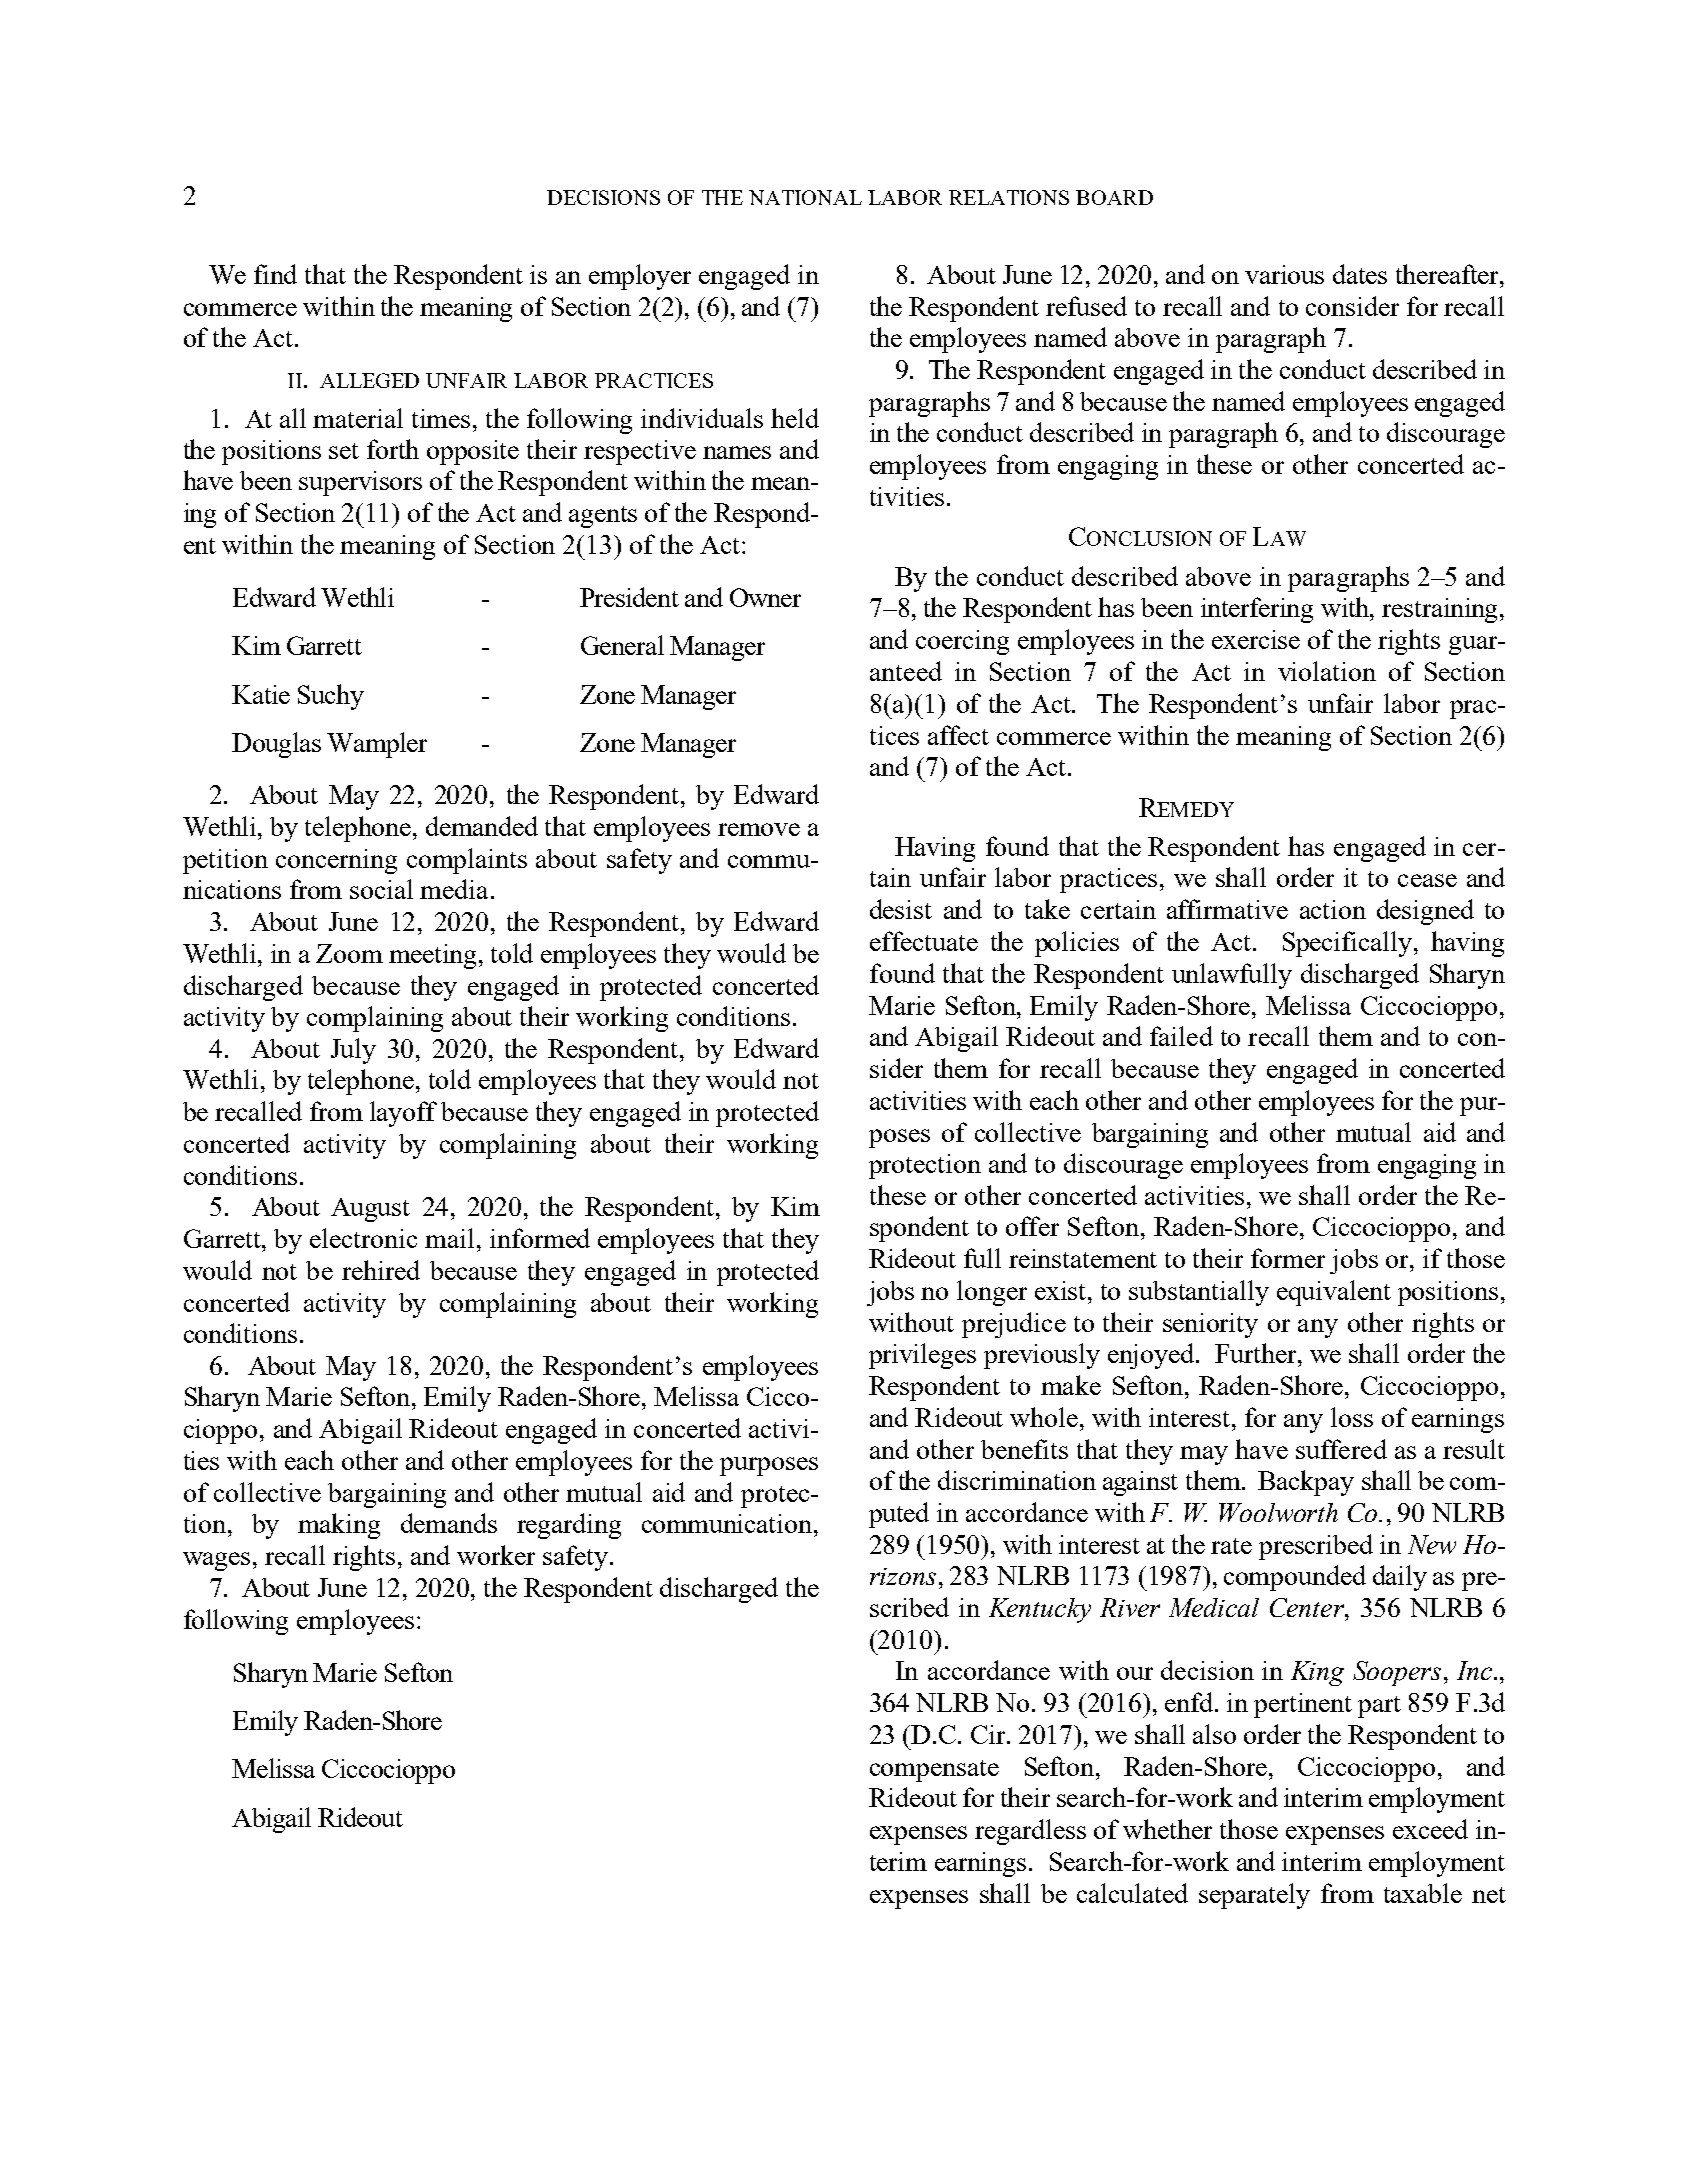 The image size is (1688, 2184). I want to click on rehired, so click(381, 1270).
